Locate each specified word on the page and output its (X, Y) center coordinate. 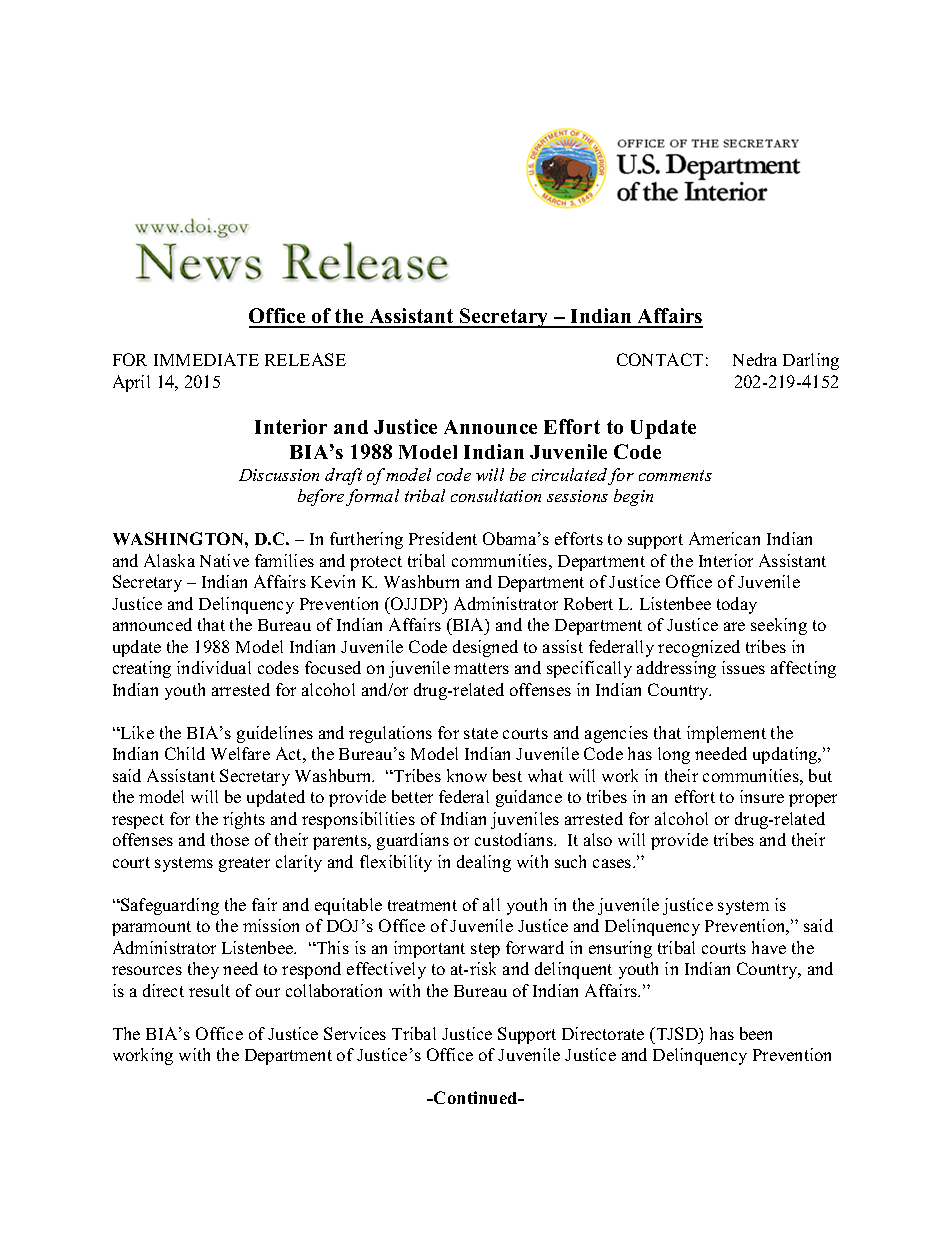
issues (743, 667)
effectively (386, 970)
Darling (811, 361)
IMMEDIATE (206, 359)
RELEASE (305, 359)
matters (481, 668)
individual (214, 667)
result (209, 990)
